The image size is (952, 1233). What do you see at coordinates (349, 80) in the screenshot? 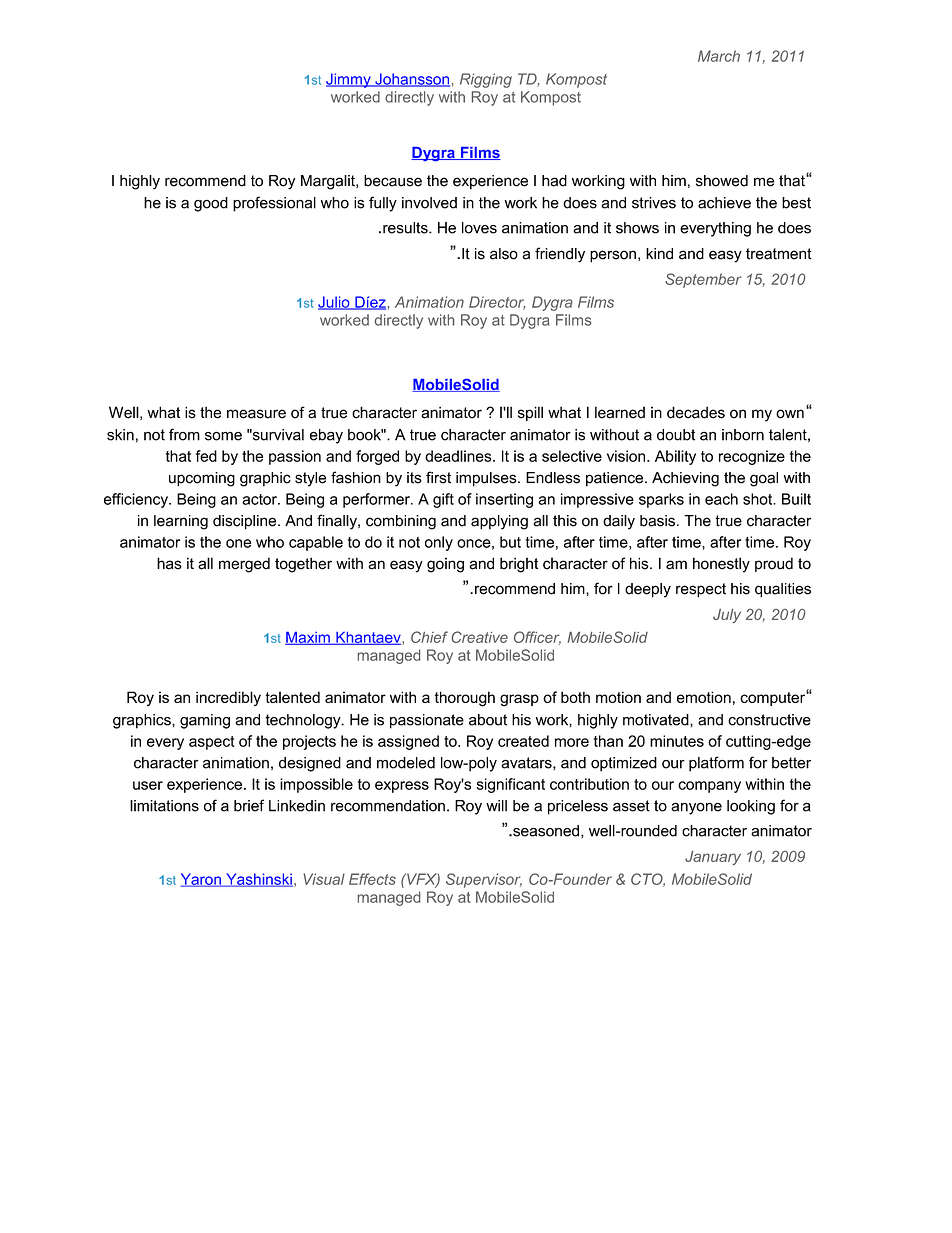
I see `Jimmy` at bounding box center [349, 80].
